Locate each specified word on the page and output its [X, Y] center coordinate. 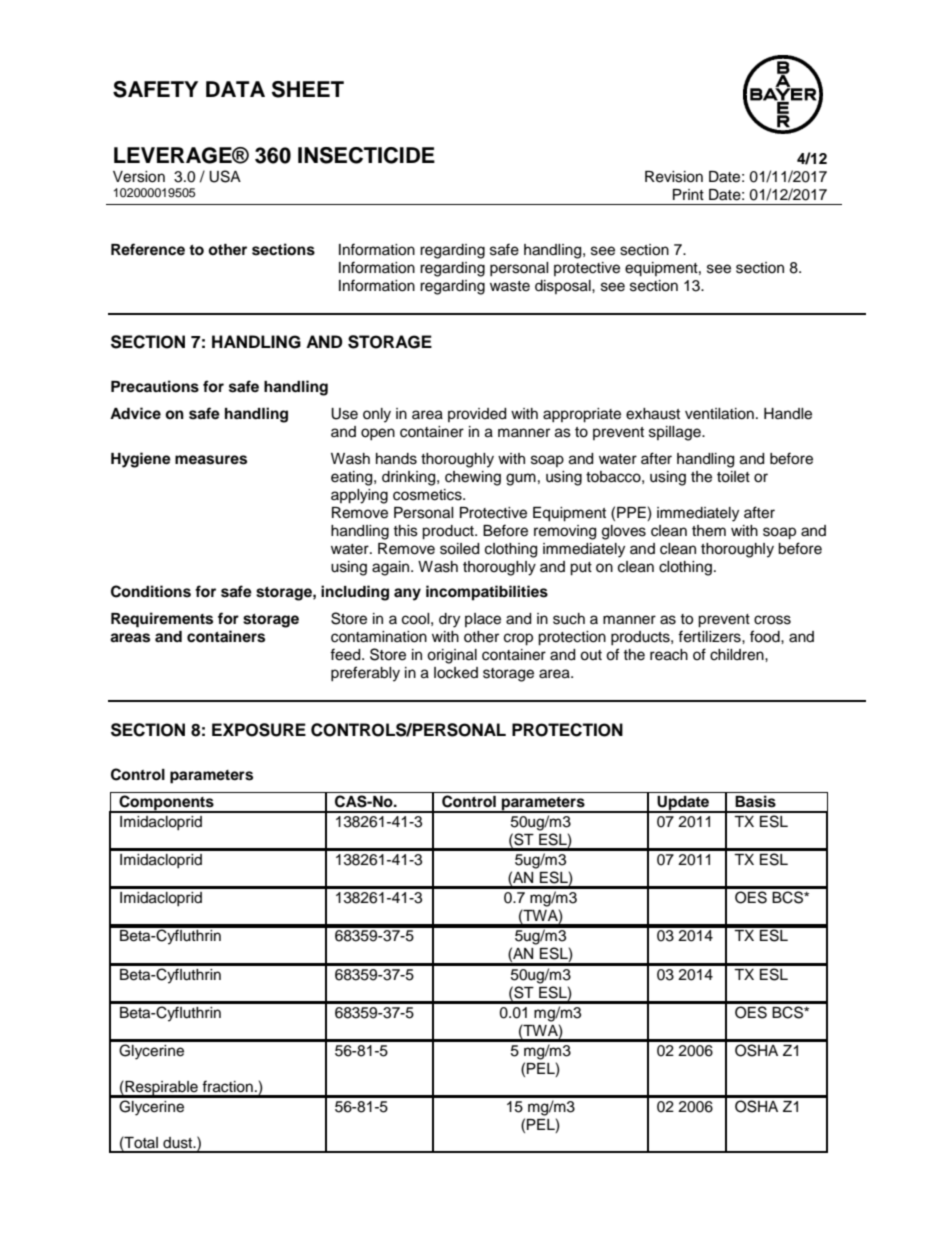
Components [166, 804]
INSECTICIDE [366, 155]
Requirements [162, 620]
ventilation [719, 414]
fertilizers [710, 636]
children [738, 655]
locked [456, 673]
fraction [227, 1086]
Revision [674, 177]
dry [449, 620]
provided [477, 415]
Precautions [155, 386]
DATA [235, 89]
